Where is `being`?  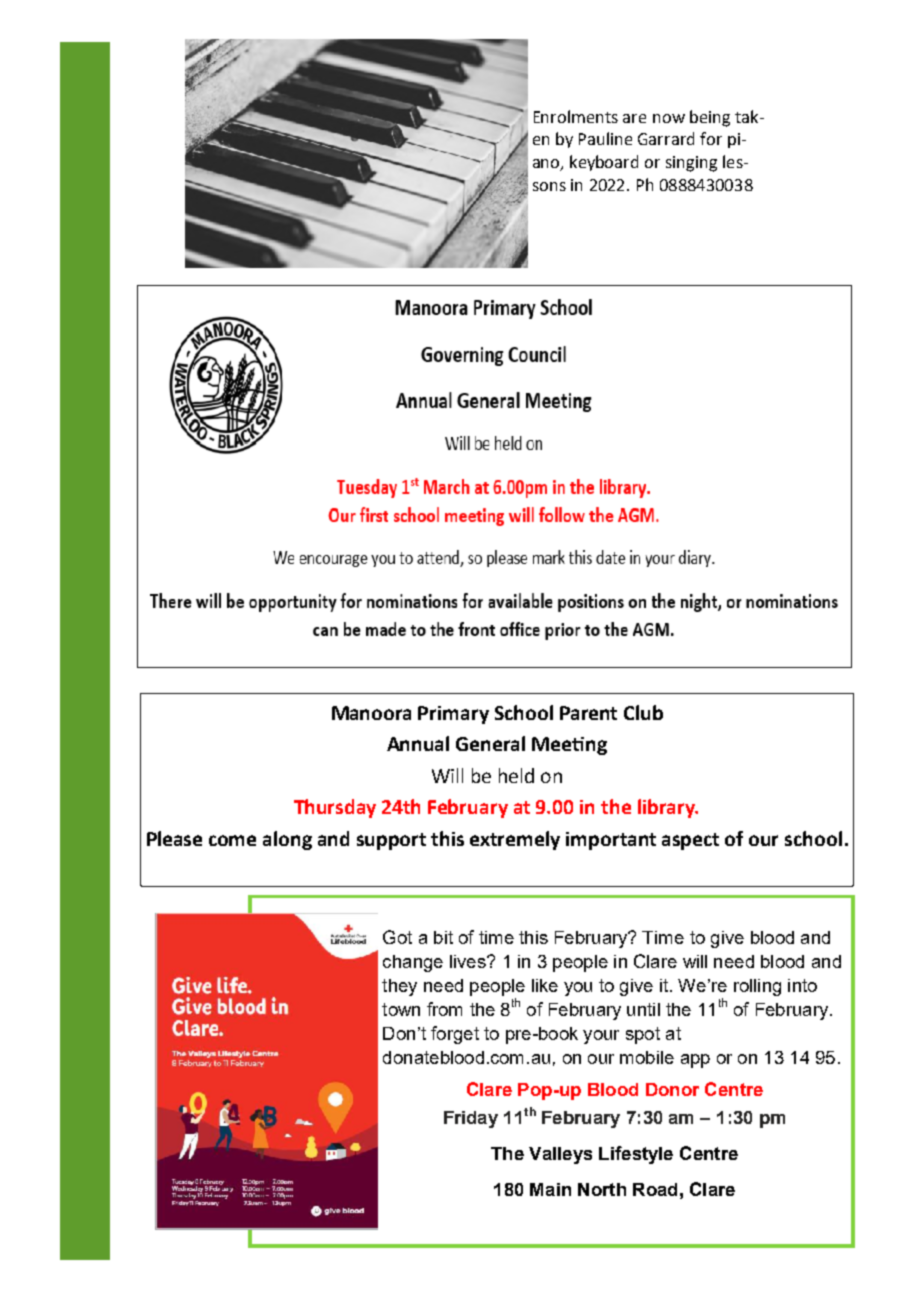 being is located at coordinates (710, 118).
